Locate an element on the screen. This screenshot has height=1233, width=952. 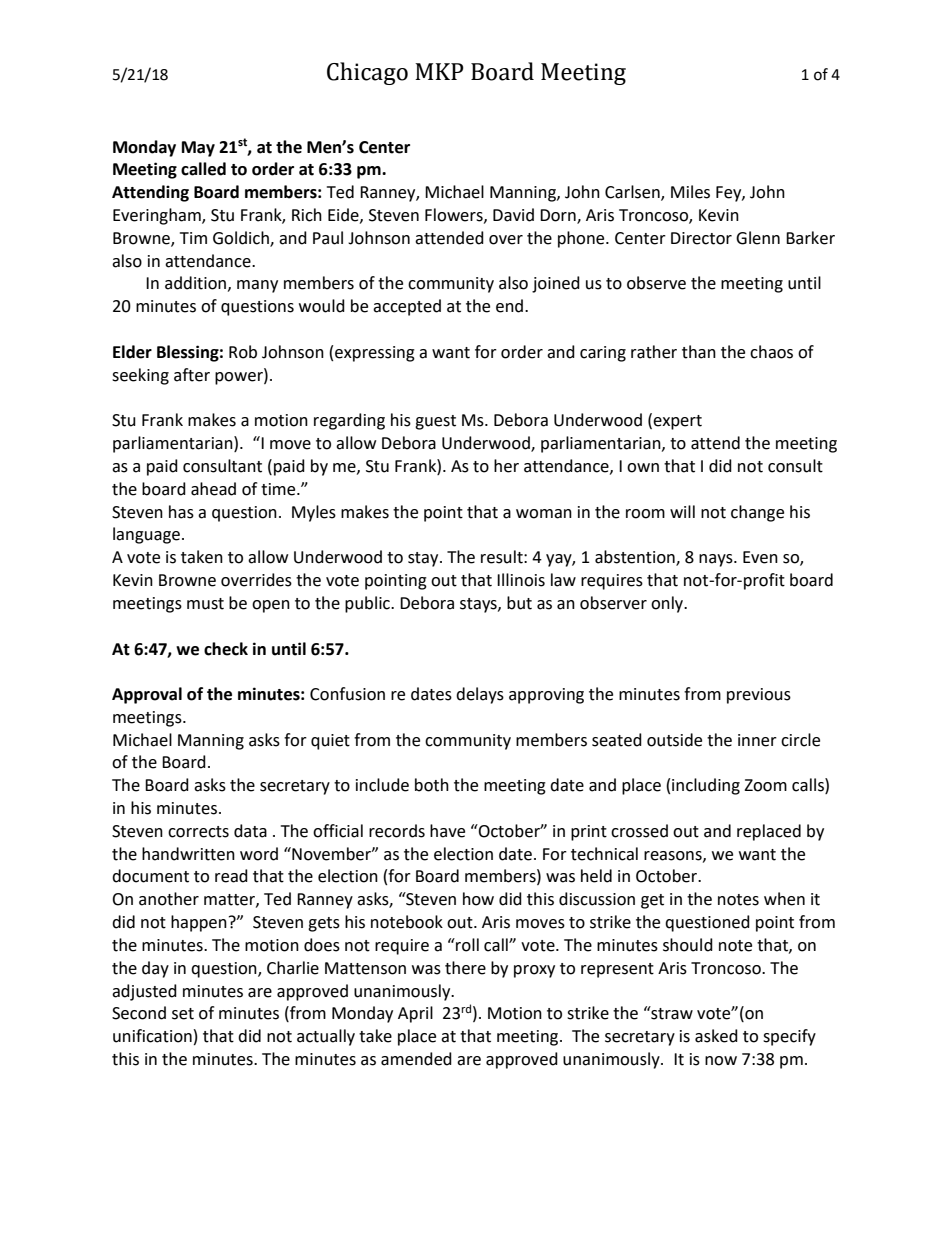
April is located at coordinates (415, 1014).
